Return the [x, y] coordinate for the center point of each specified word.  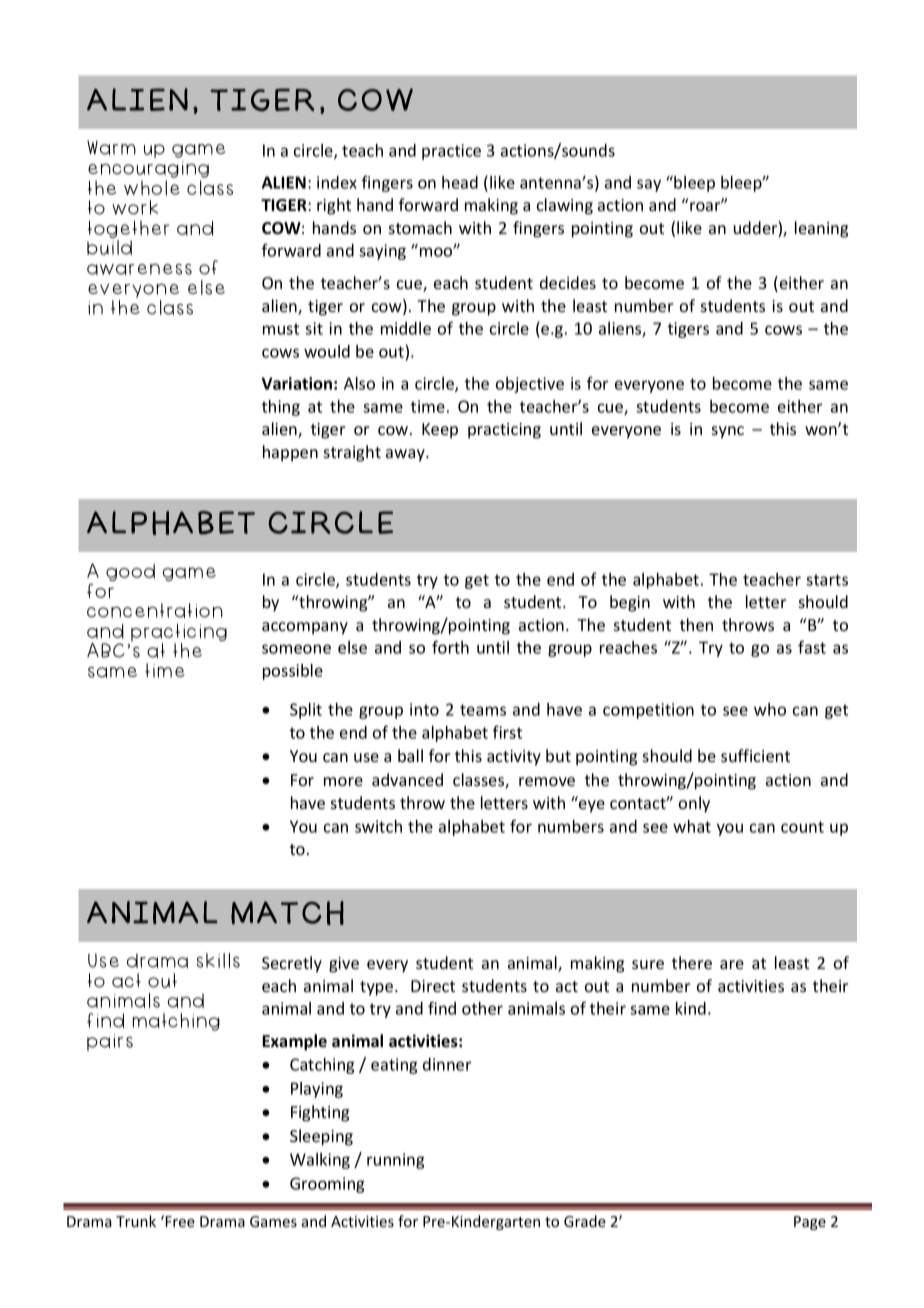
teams [483, 710]
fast [812, 647]
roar [706, 205]
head [460, 182]
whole [152, 188]
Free [179, 1221]
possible [293, 672]
